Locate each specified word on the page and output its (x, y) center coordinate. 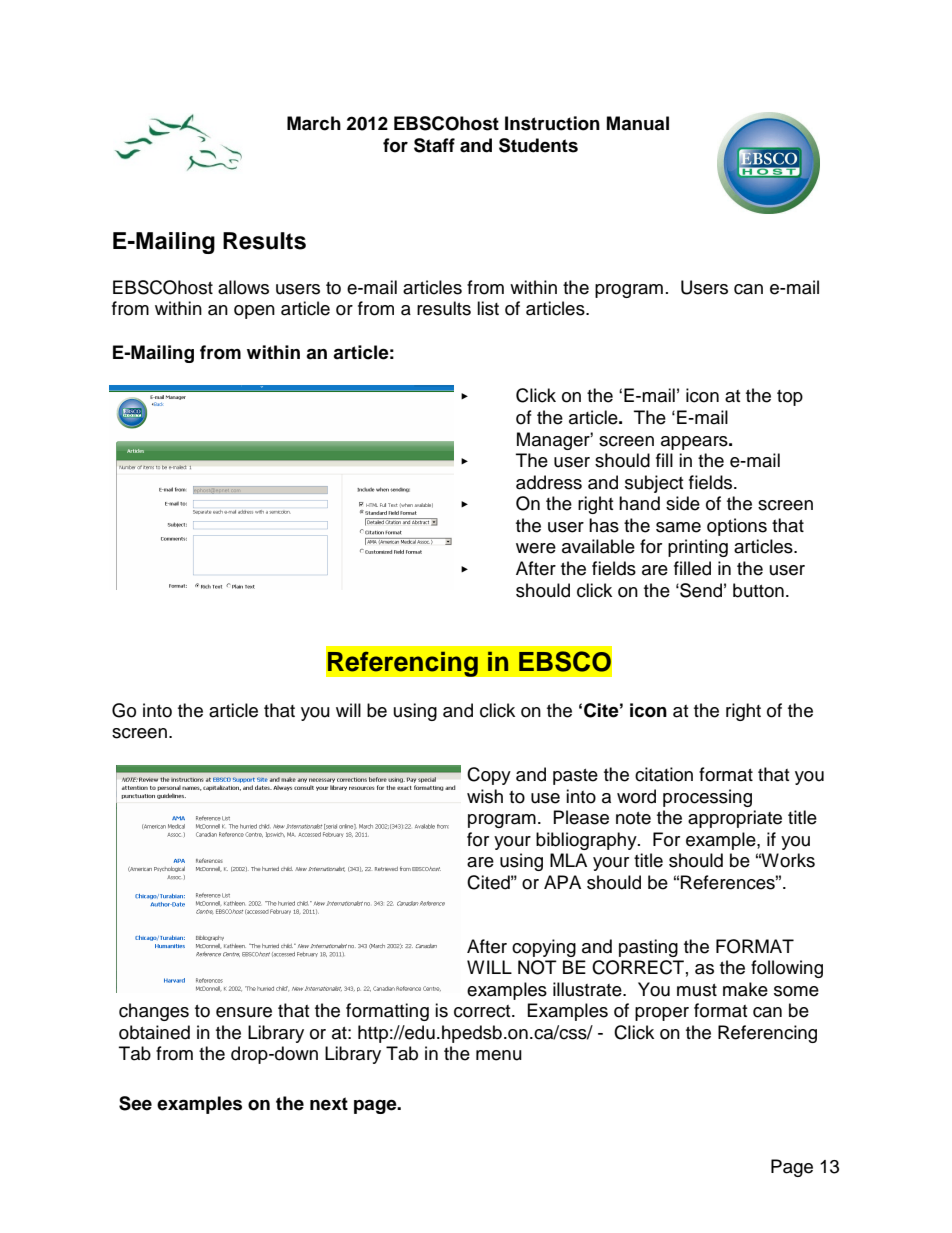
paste (575, 777)
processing (707, 798)
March (314, 123)
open (254, 312)
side (683, 503)
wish (485, 796)
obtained (154, 1032)
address (549, 482)
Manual (638, 123)
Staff (434, 145)
